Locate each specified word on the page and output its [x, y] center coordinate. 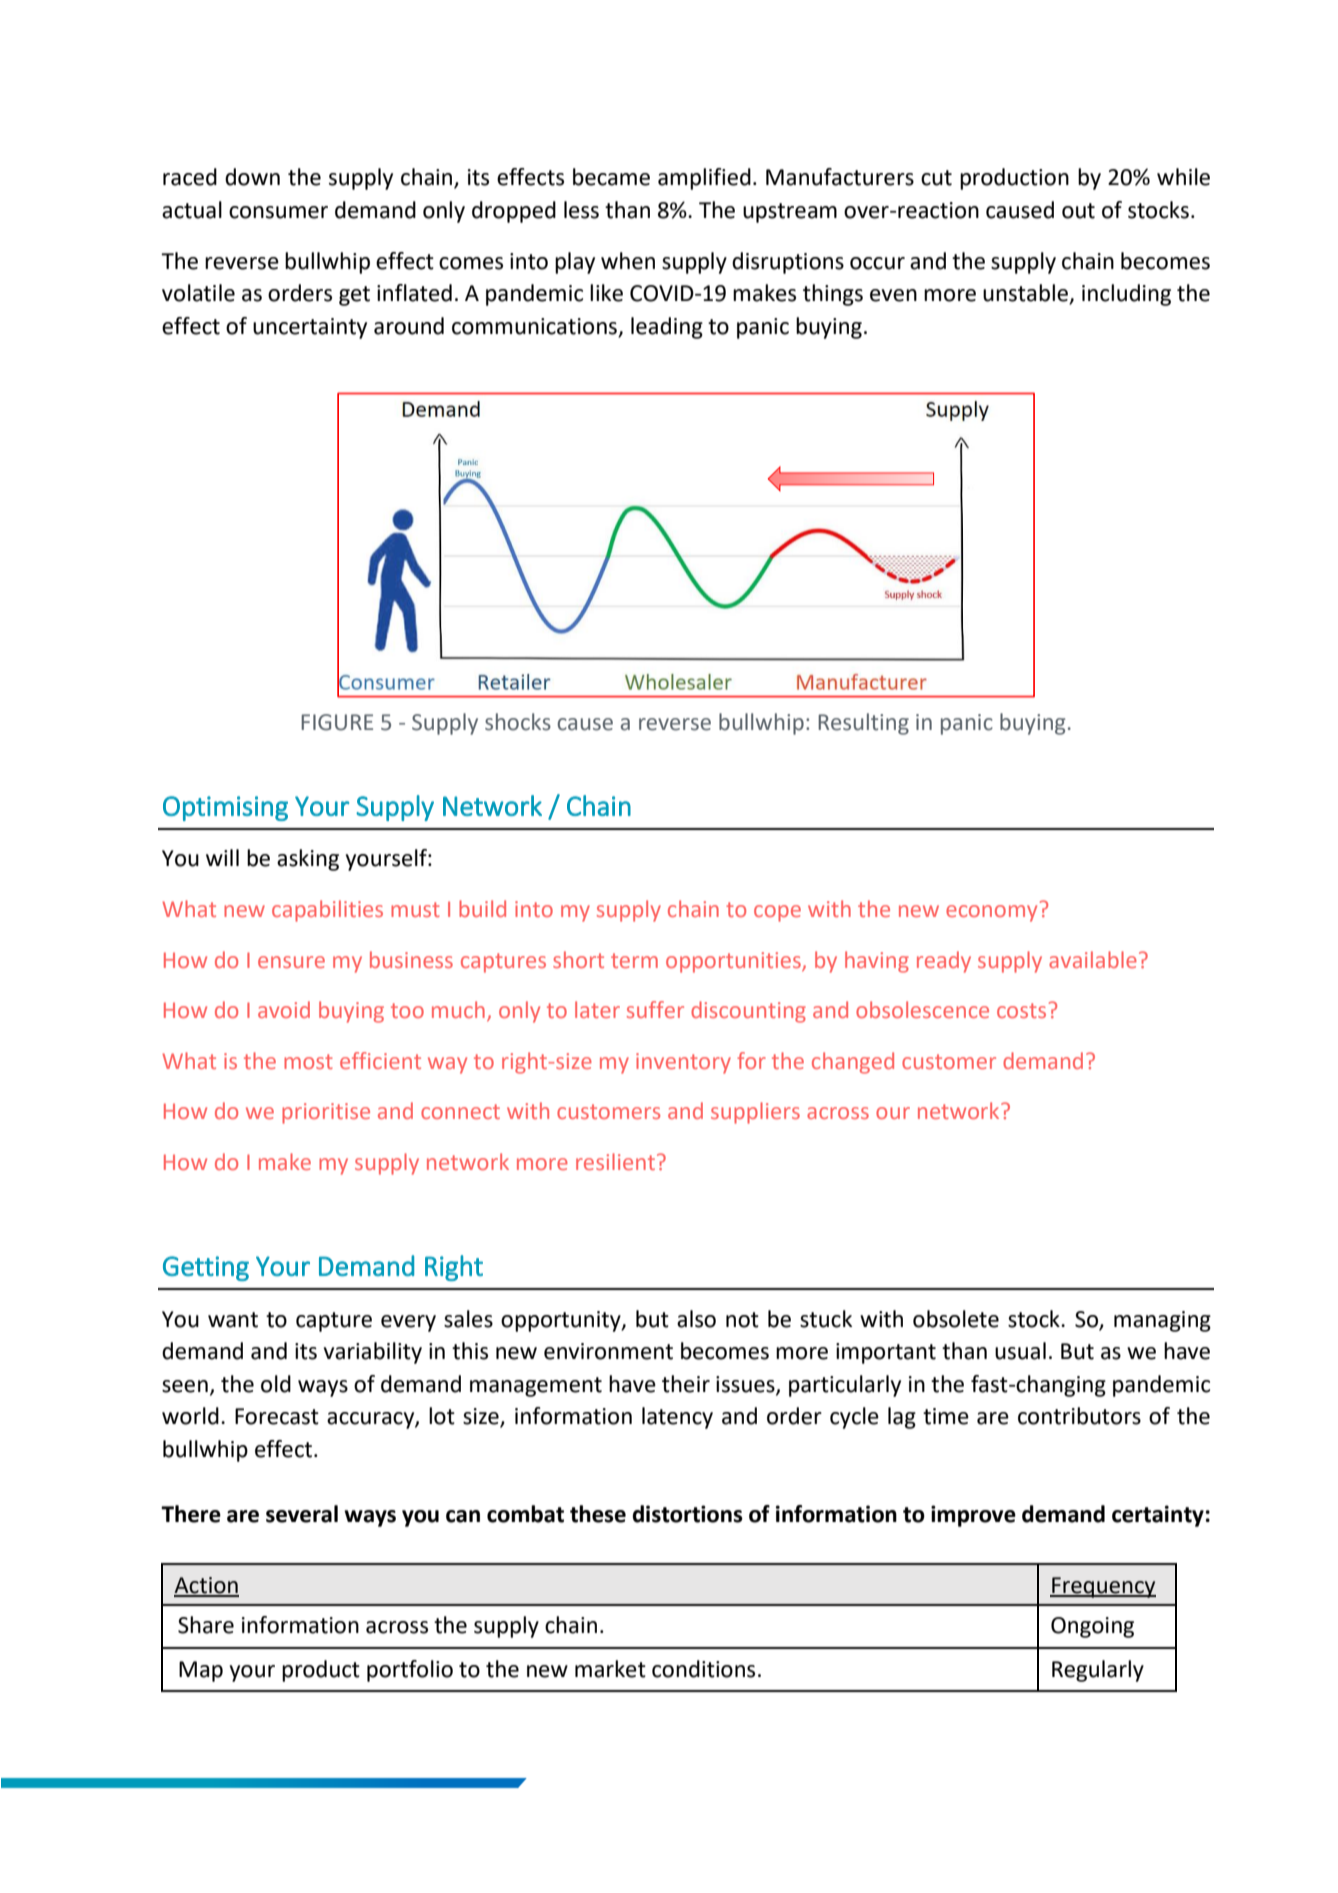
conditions [703, 1669]
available [1093, 959]
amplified [704, 179]
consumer [278, 212]
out [1078, 211]
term [634, 960]
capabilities [327, 911]
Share [206, 1625]
